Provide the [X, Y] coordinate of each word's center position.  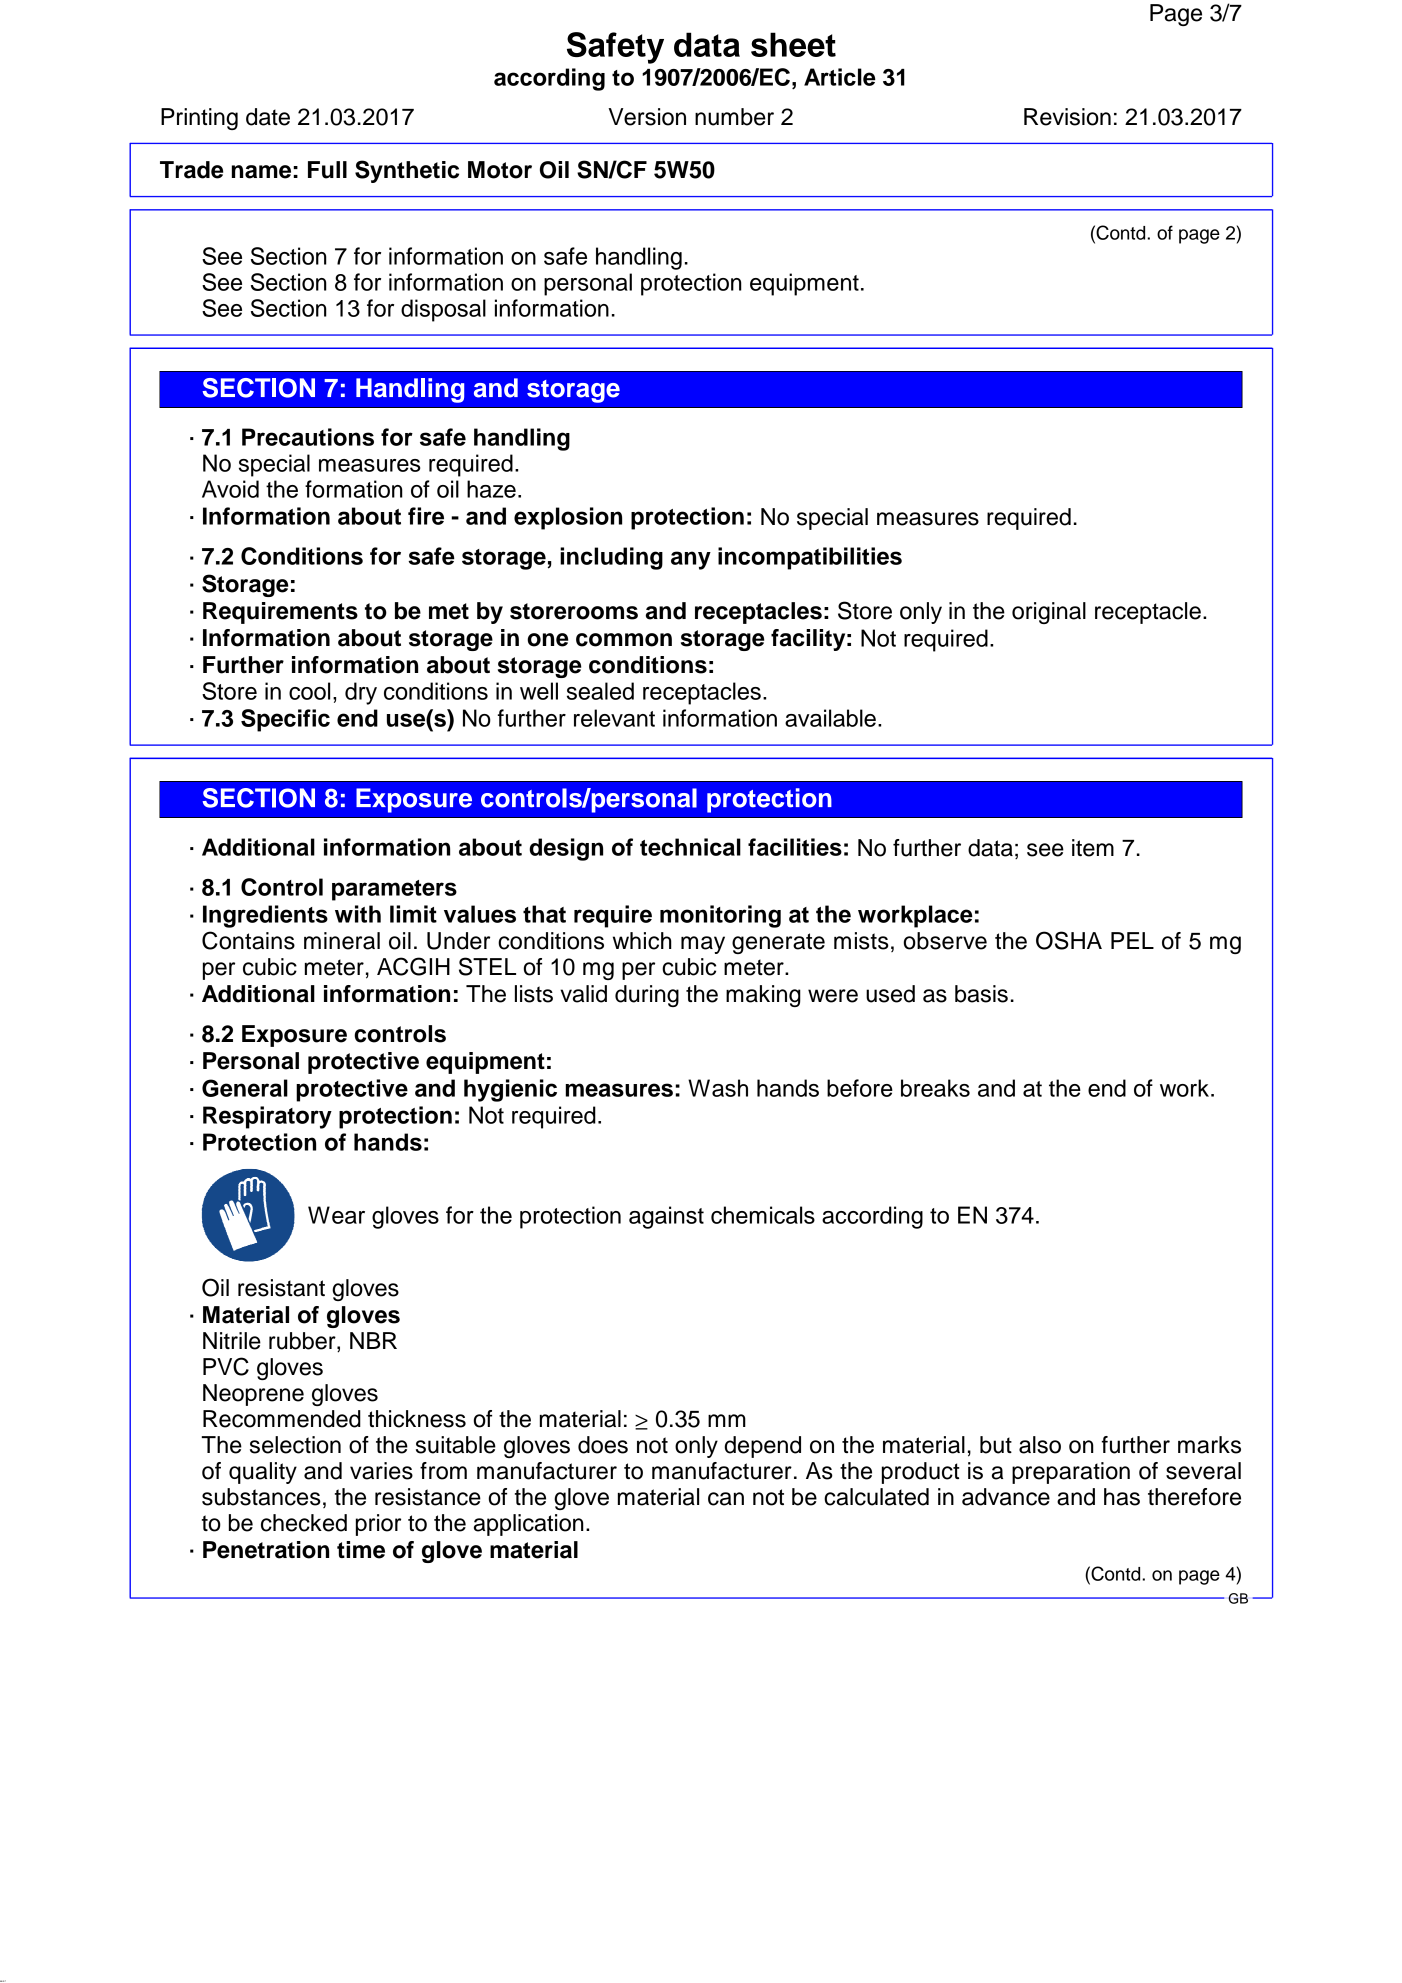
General [245, 1088]
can [726, 1499]
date [268, 117]
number [734, 117]
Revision [1067, 117]
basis [981, 994]
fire [426, 516]
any [691, 560]
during [647, 996]
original [1049, 613]
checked [304, 1523]
